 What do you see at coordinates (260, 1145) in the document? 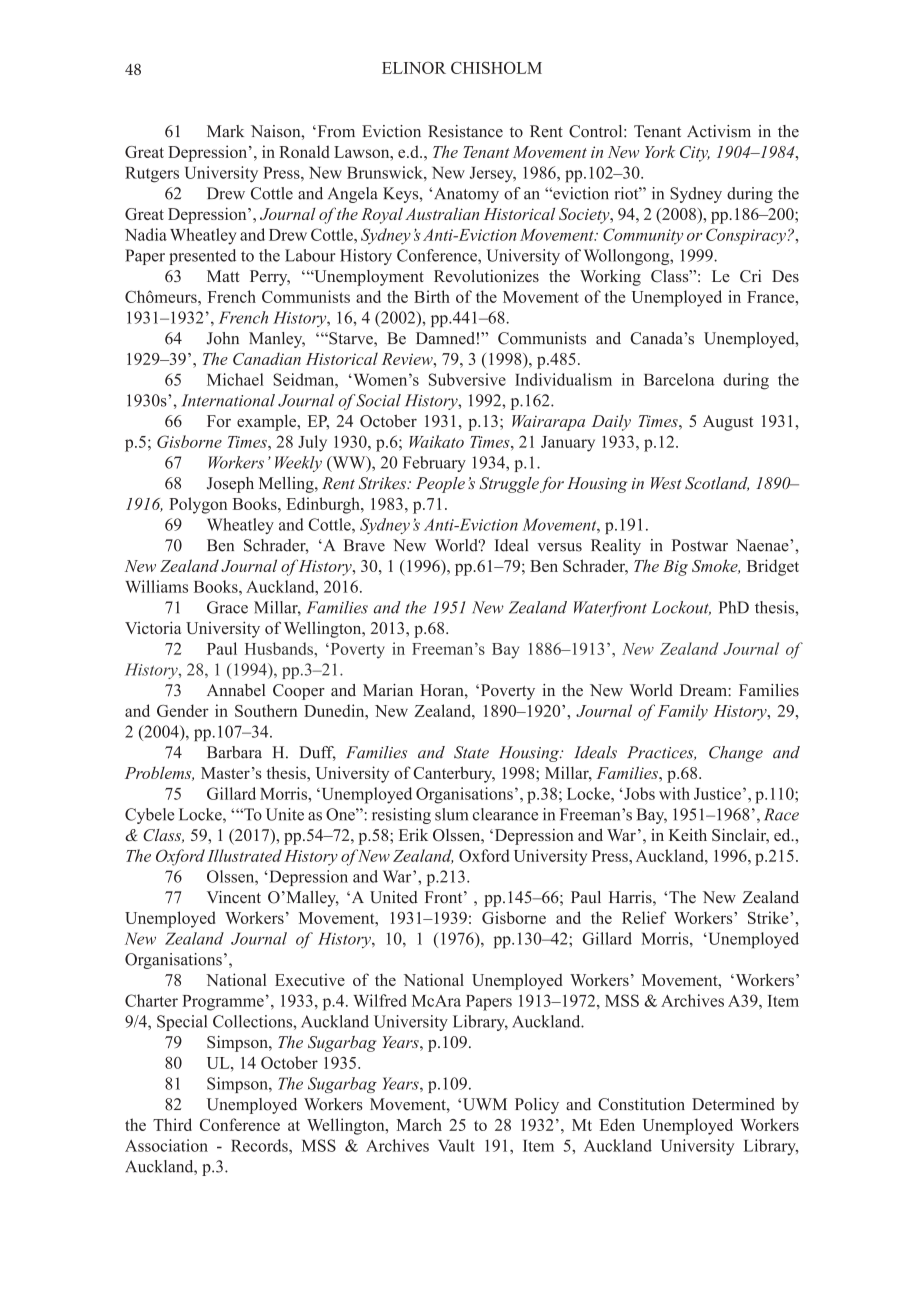
I see `Records` at bounding box center [260, 1145].
